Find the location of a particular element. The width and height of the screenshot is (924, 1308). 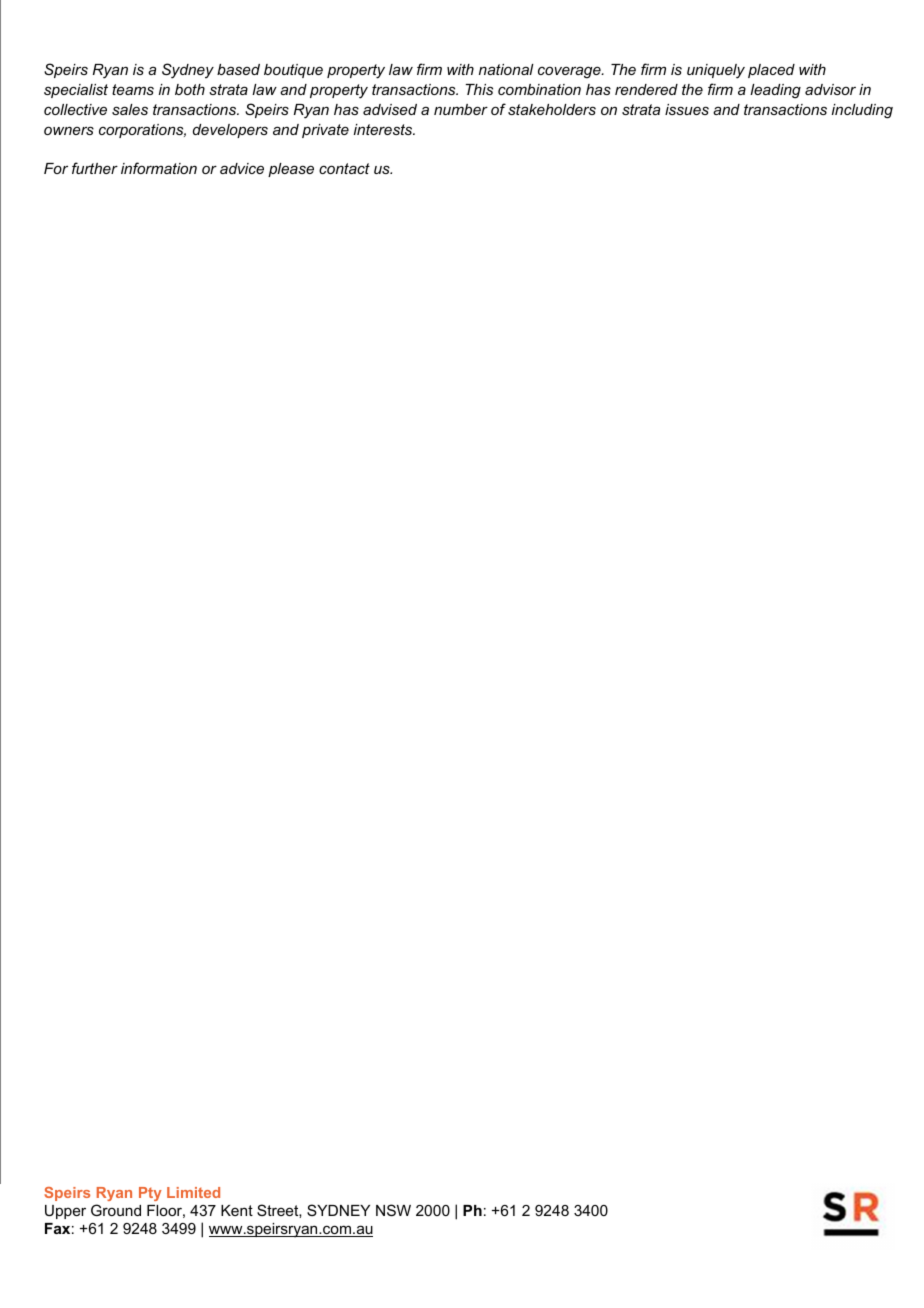

issues is located at coordinates (687, 109).
